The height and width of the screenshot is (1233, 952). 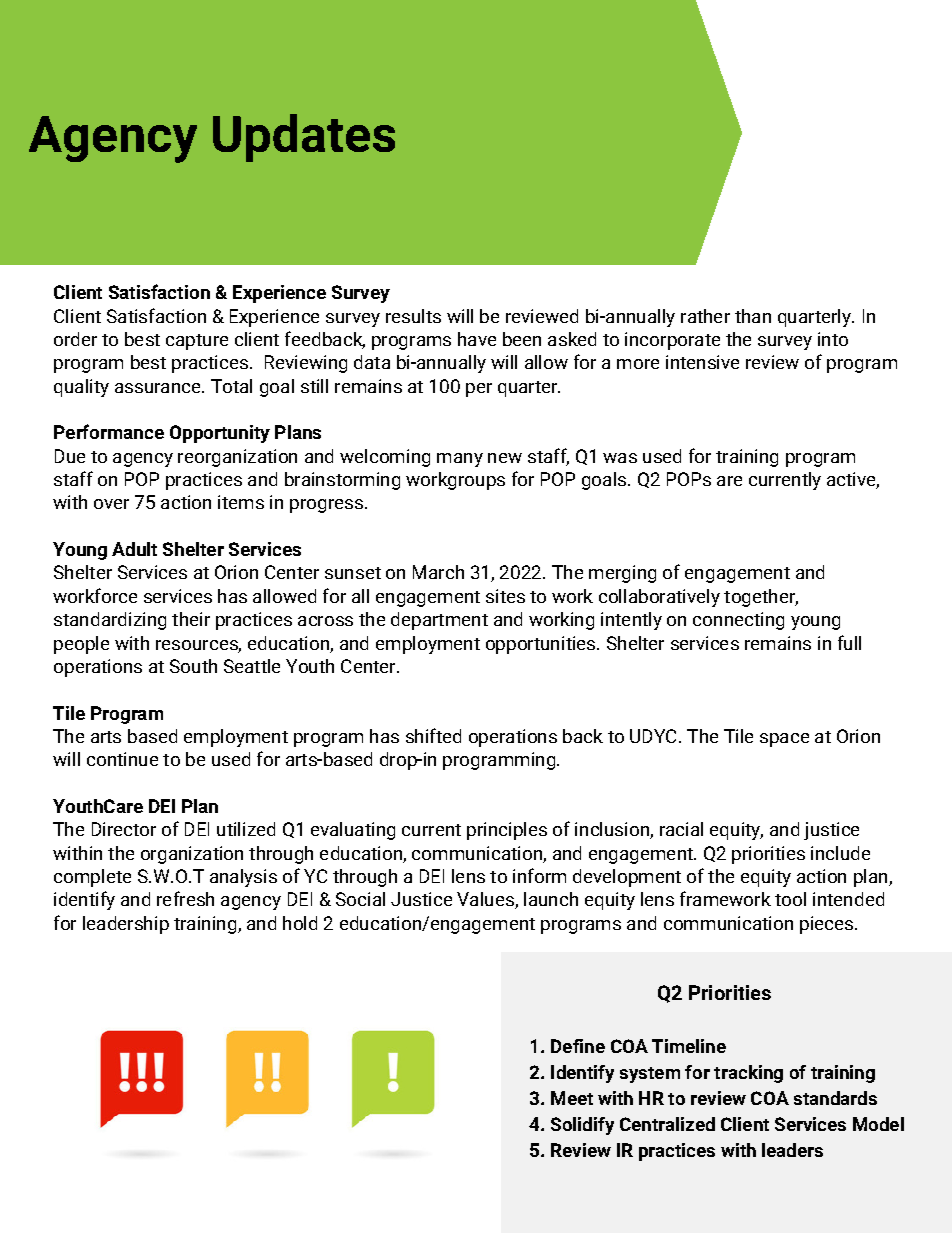 I want to click on Updates, so click(x=304, y=138).
